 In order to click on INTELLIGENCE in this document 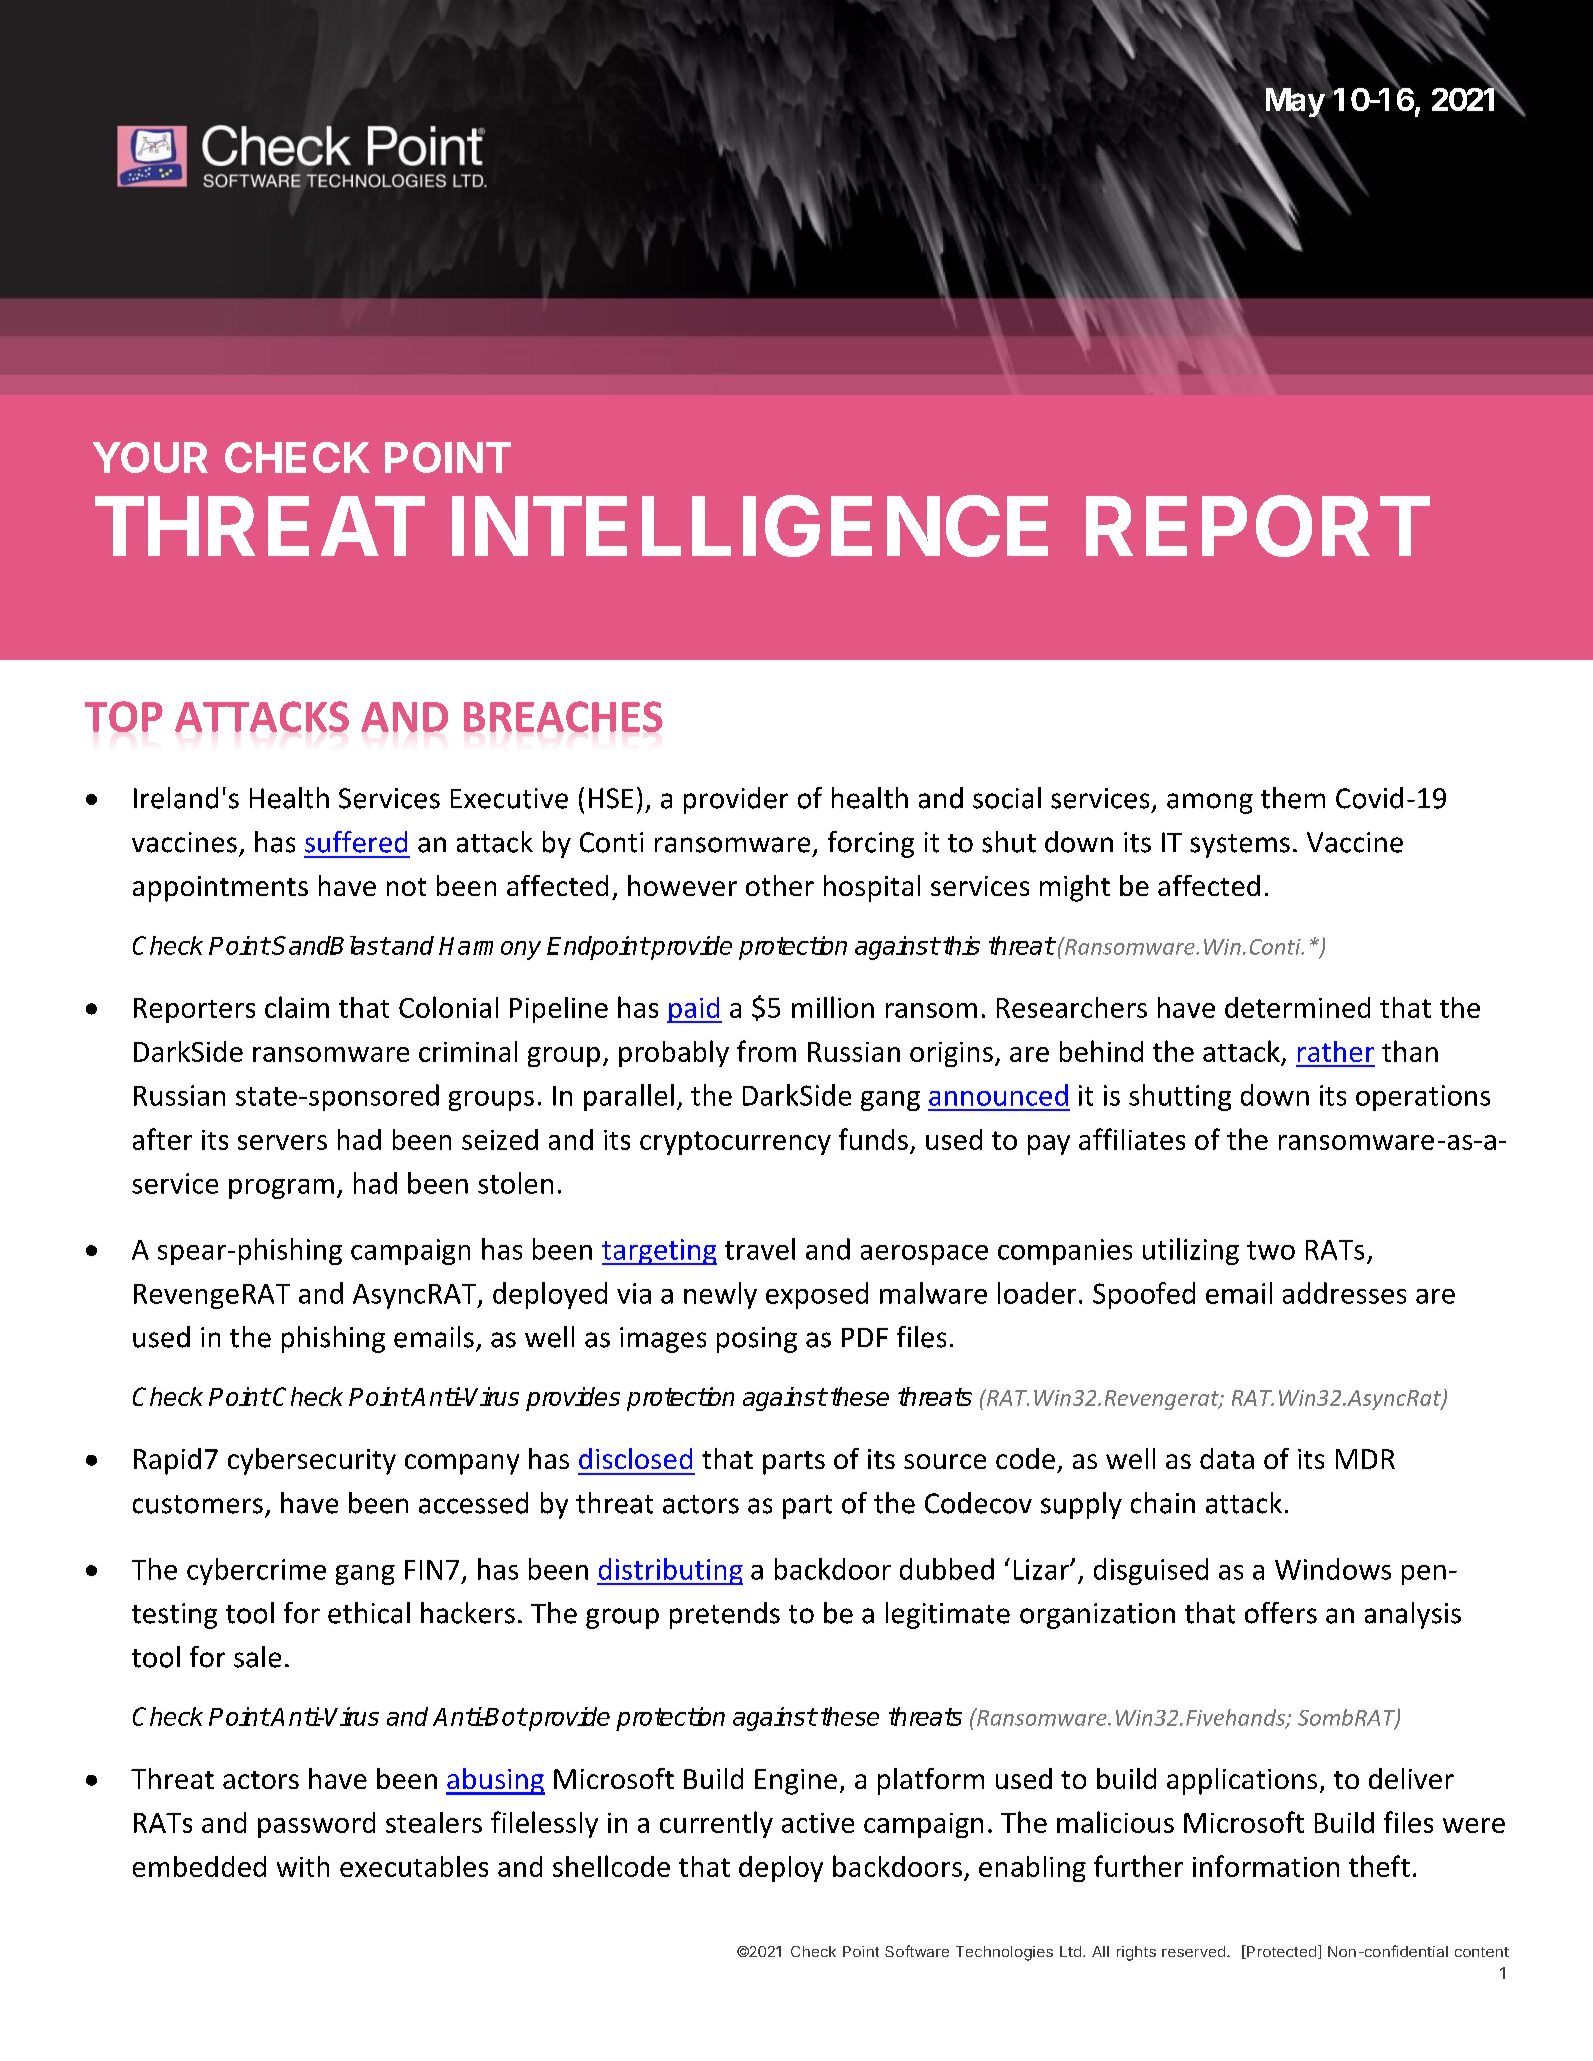, I will do `click(750, 526)`.
